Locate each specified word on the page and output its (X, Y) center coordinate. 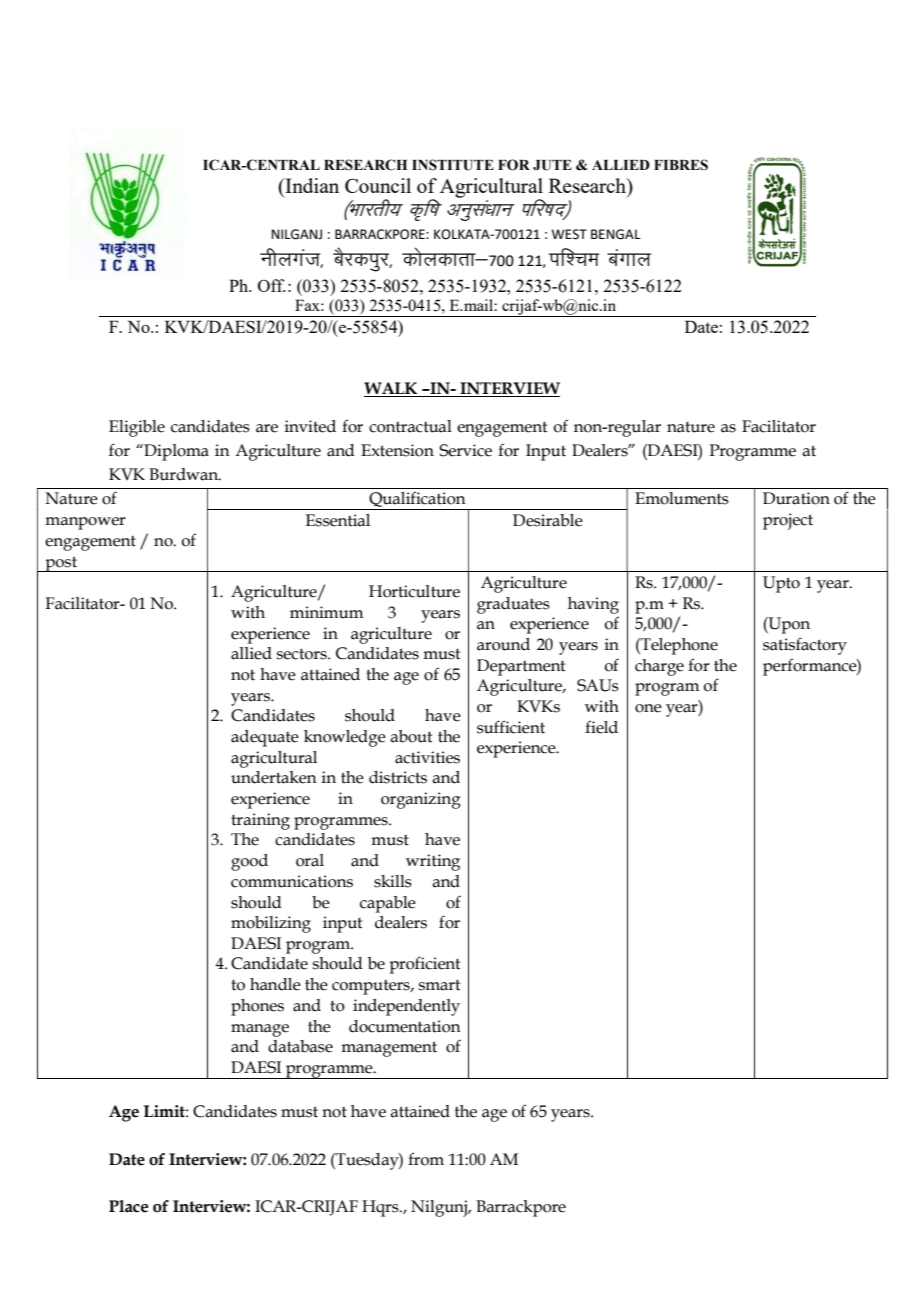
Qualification (417, 500)
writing (433, 862)
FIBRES (681, 165)
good (249, 862)
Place (128, 1206)
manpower (85, 523)
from (426, 1159)
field (601, 727)
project (788, 521)
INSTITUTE (453, 165)
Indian (311, 185)
